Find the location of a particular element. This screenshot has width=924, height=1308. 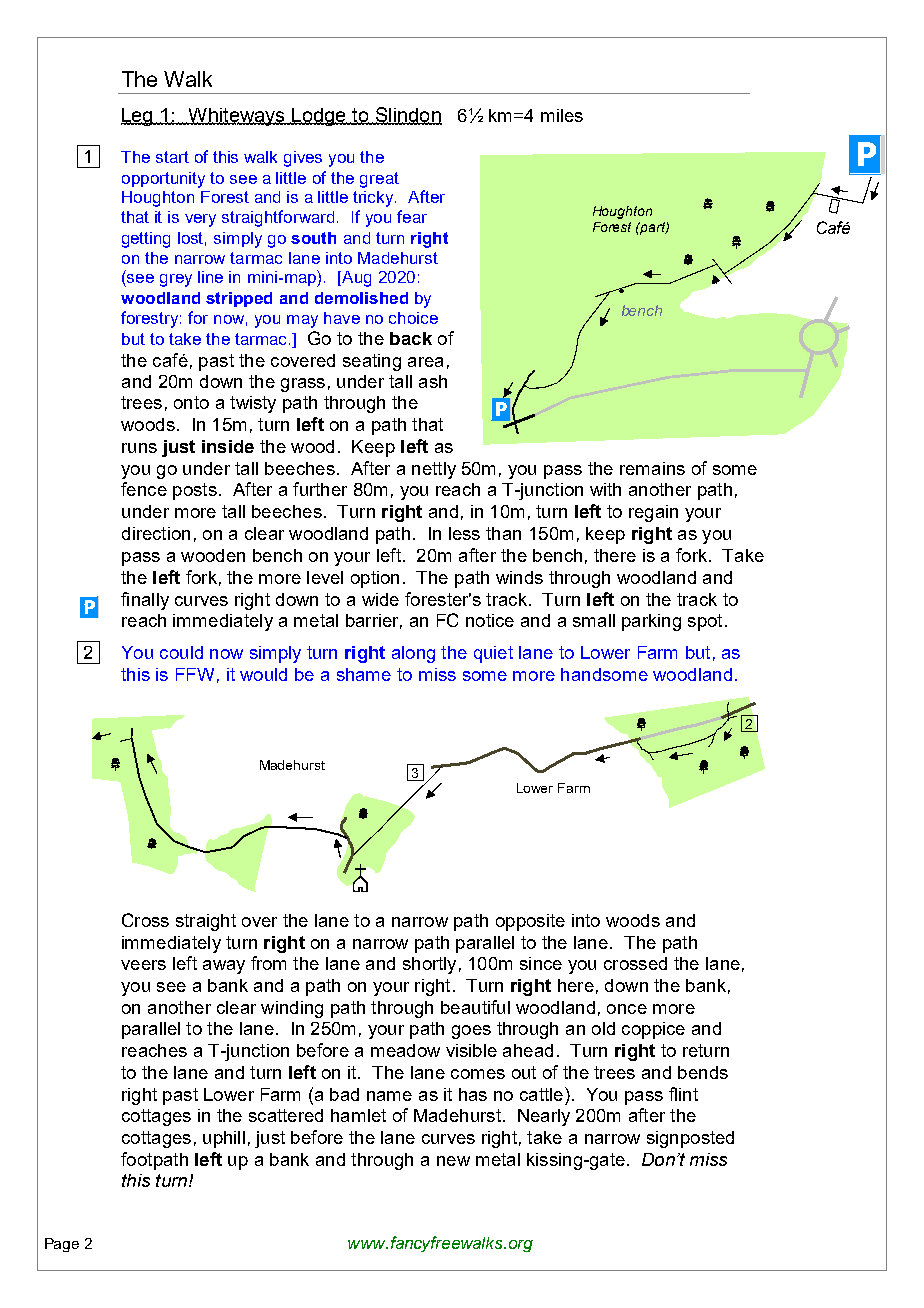

onto is located at coordinates (191, 402).
